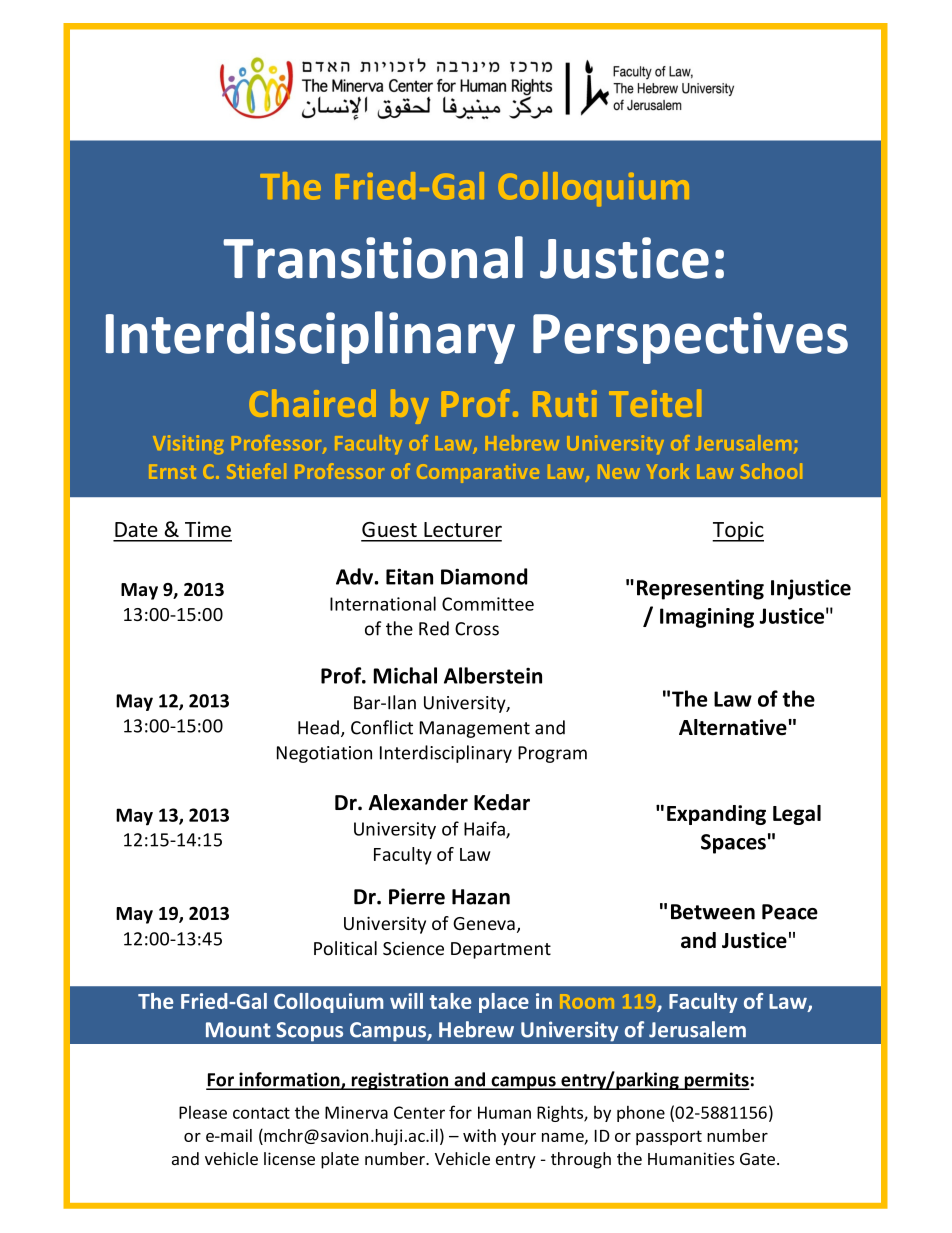  Describe the element at coordinates (479, 1135) in the image. I see `with` at that location.
